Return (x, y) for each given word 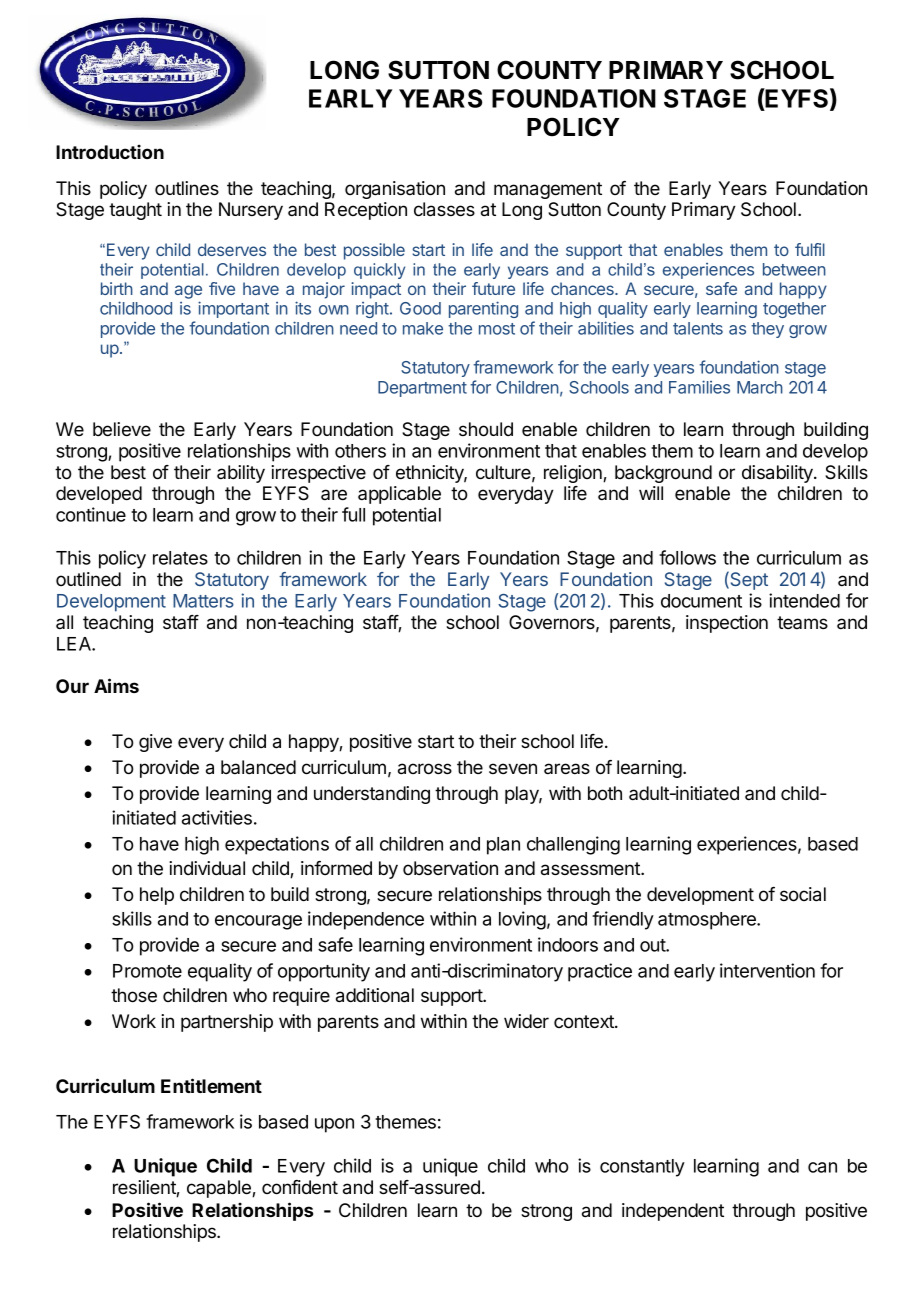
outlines (187, 188)
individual (207, 868)
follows (687, 557)
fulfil (810, 249)
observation (450, 868)
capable (220, 1189)
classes (444, 209)
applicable (399, 495)
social (803, 894)
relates (180, 558)
